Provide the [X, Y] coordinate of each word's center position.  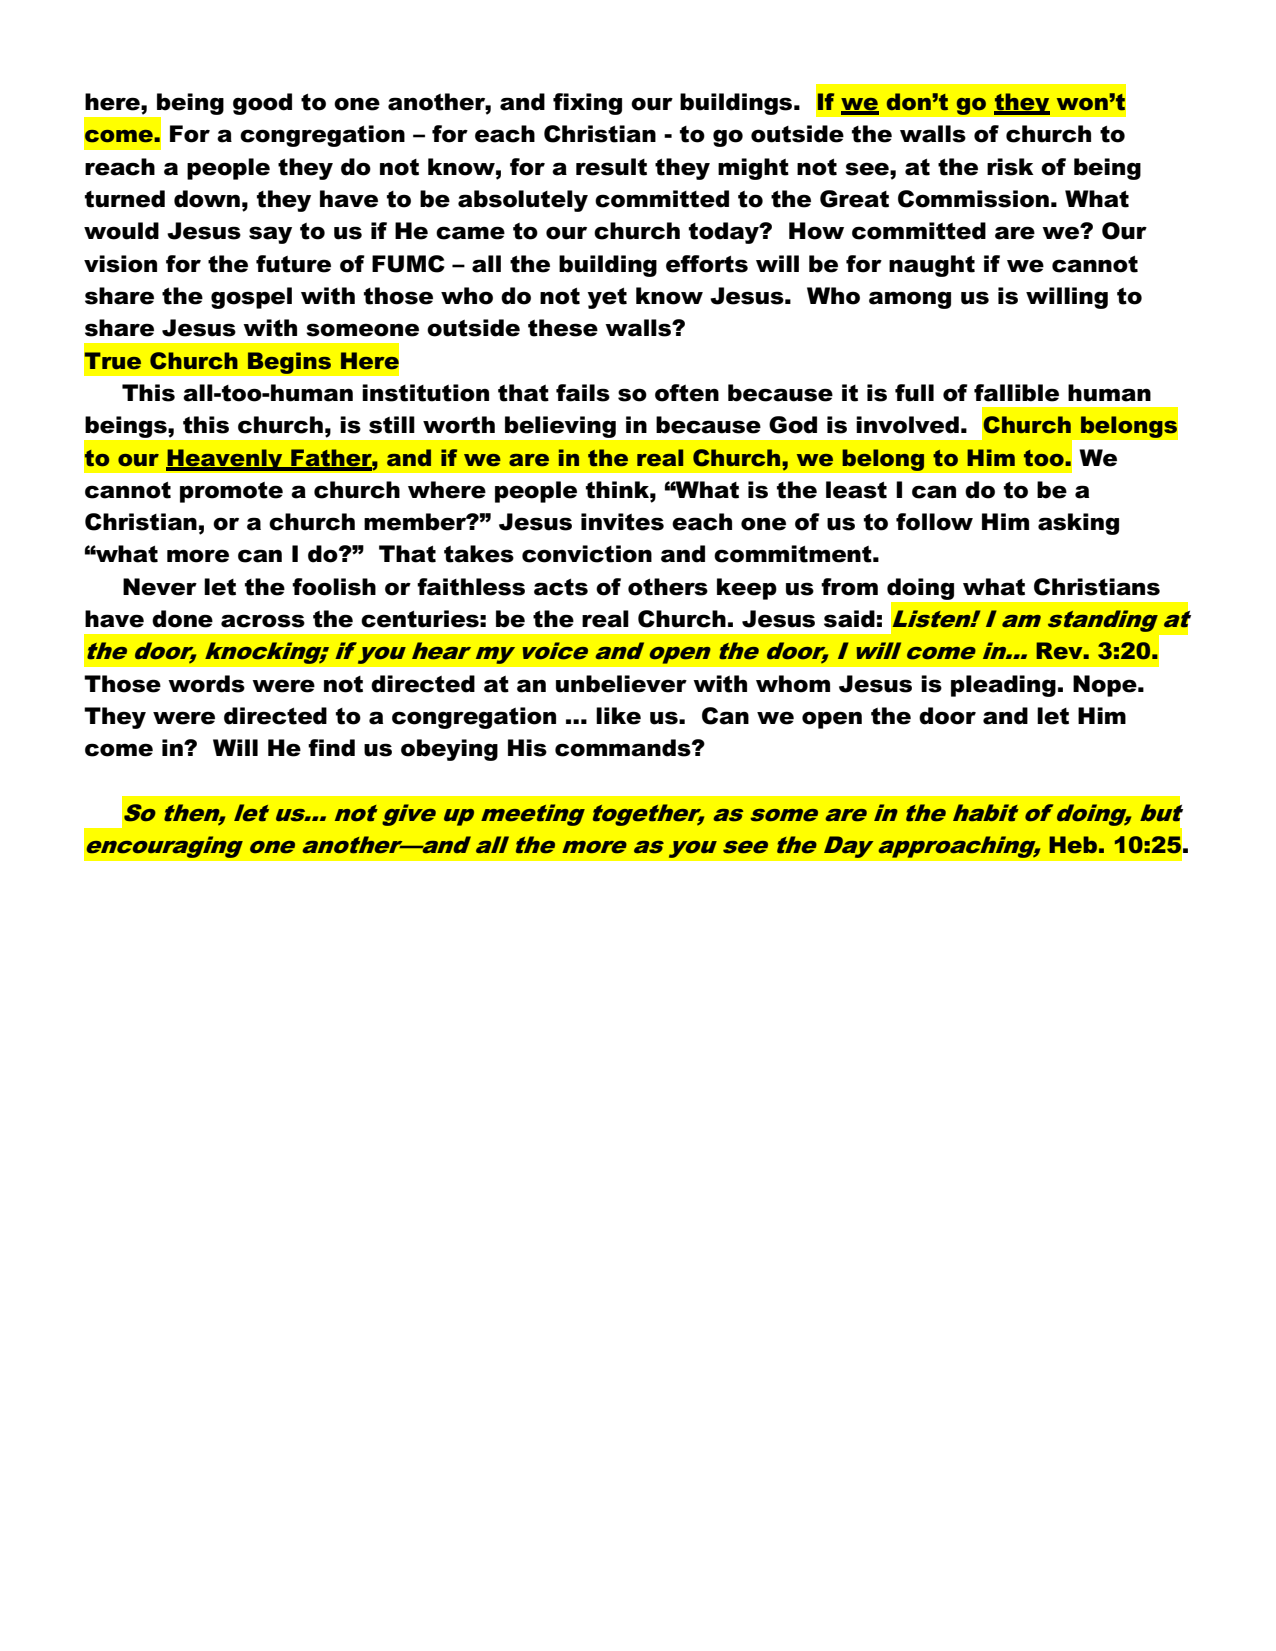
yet [607, 298]
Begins [289, 363]
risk [1010, 167]
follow [934, 522]
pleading [1003, 686]
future [293, 264]
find [331, 748]
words [206, 684]
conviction [587, 554]
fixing [587, 104]
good [262, 104]
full [914, 393]
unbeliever [621, 684]
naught [932, 266]
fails [583, 393]
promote [231, 492]
